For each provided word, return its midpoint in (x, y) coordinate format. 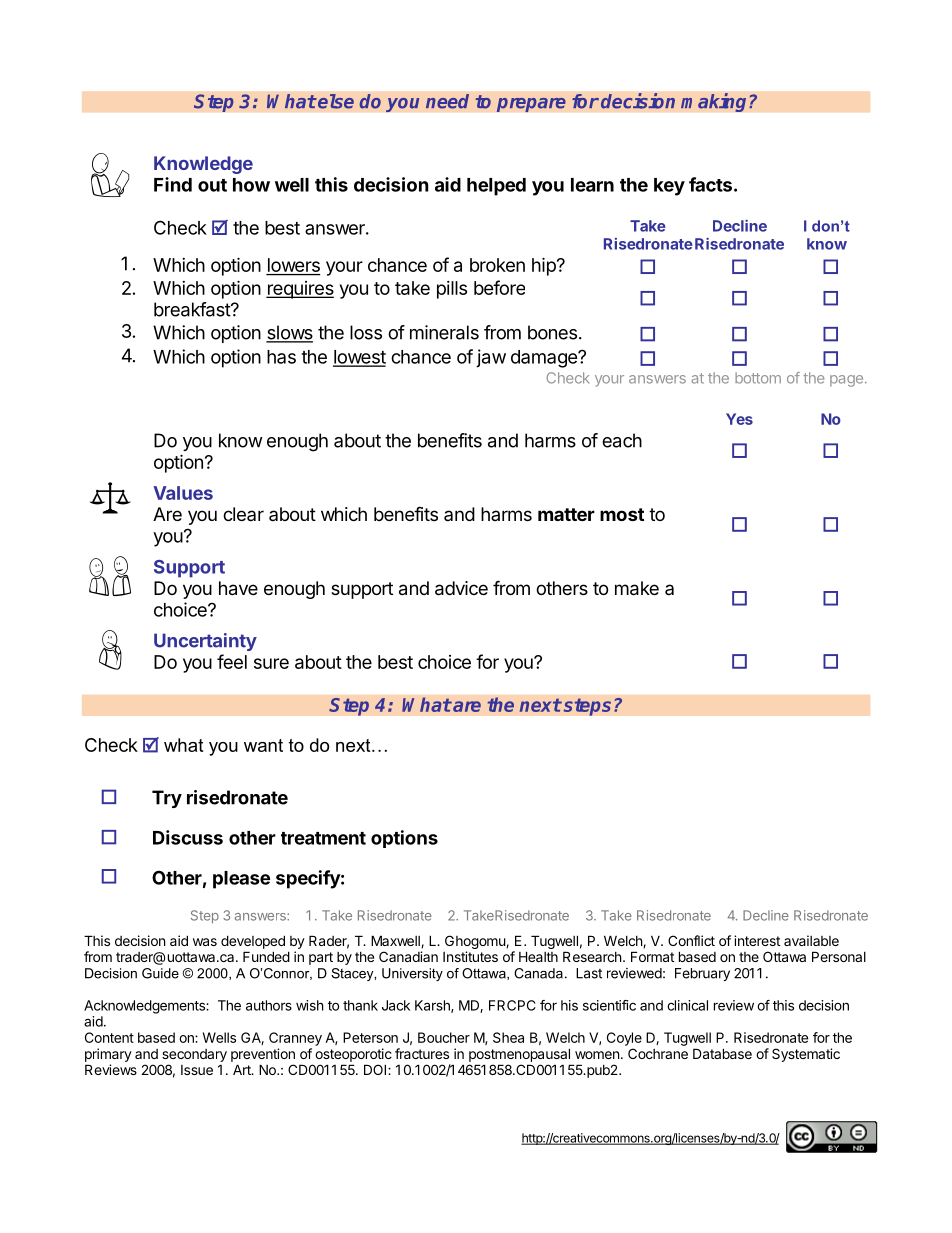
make (637, 588)
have (238, 588)
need (447, 101)
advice (461, 588)
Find (173, 184)
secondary (194, 1055)
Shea (508, 1037)
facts (710, 184)
